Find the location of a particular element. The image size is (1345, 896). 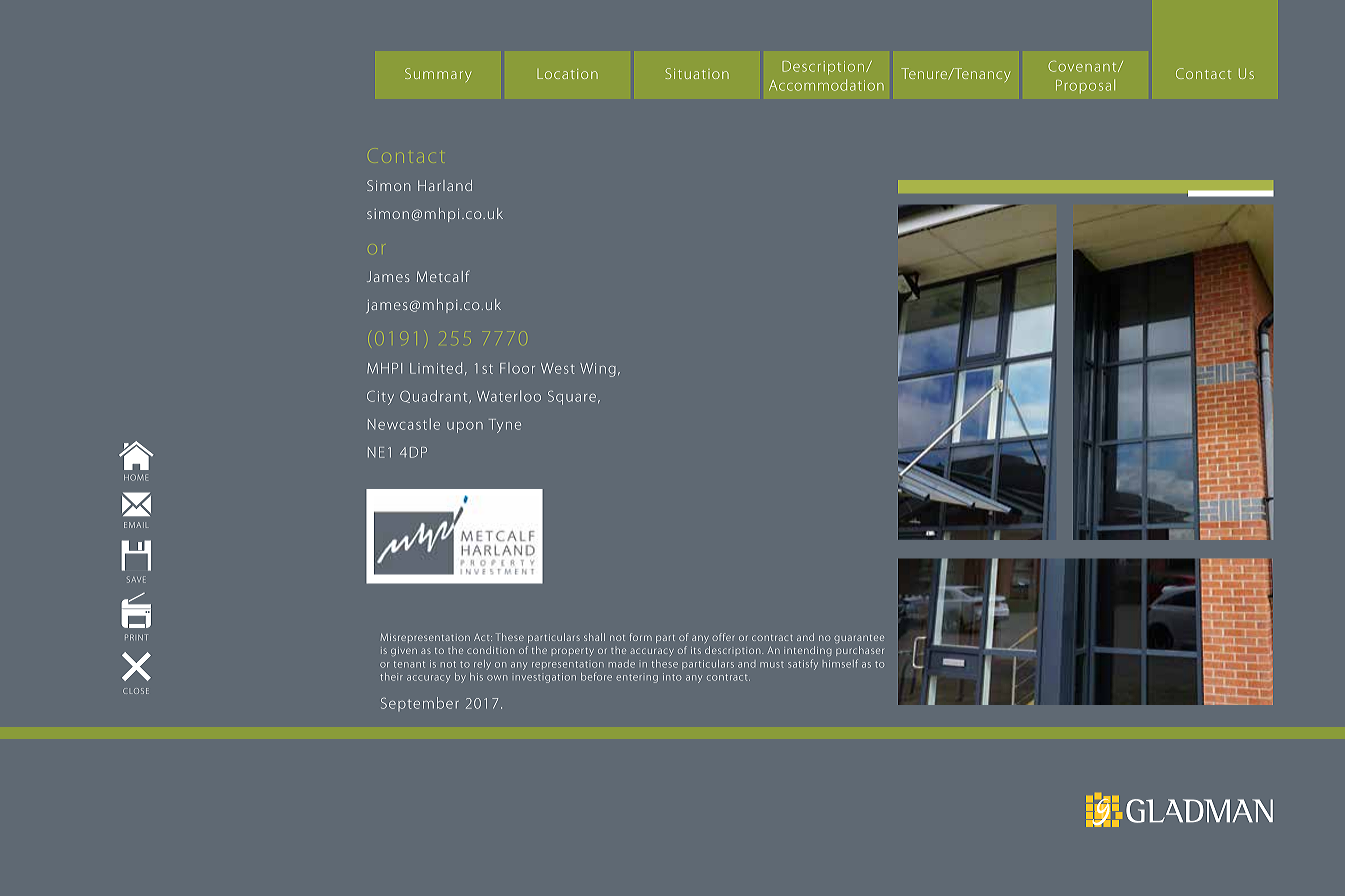

Proposal is located at coordinates (1085, 86).
